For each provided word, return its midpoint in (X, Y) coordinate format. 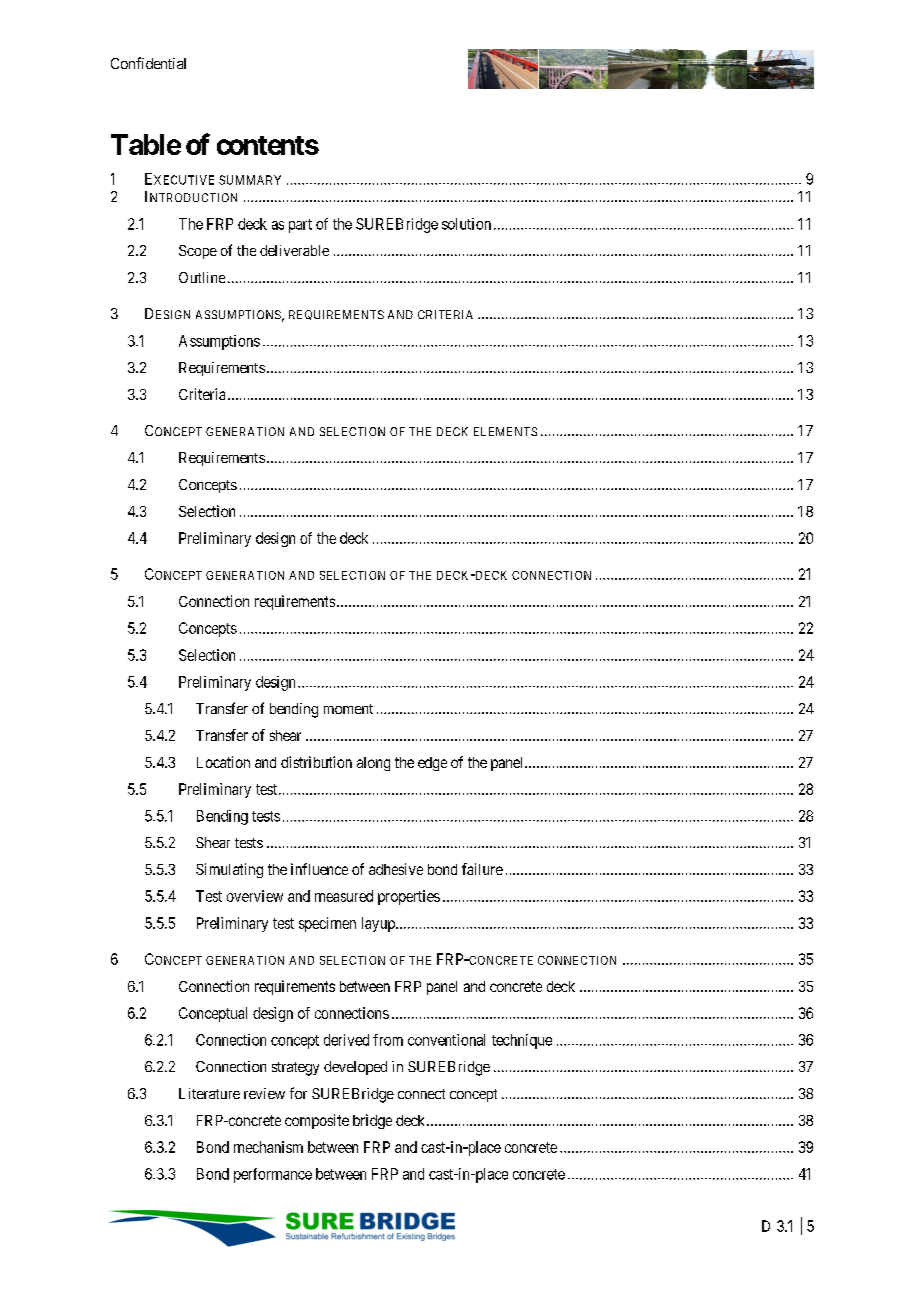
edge (432, 764)
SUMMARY (250, 180)
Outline (202, 277)
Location (223, 762)
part (300, 226)
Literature (209, 1093)
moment (348, 709)
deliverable (294, 250)
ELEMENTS (505, 431)
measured (344, 896)
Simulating (229, 870)
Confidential (148, 63)
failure (482, 869)
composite (317, 1121)
